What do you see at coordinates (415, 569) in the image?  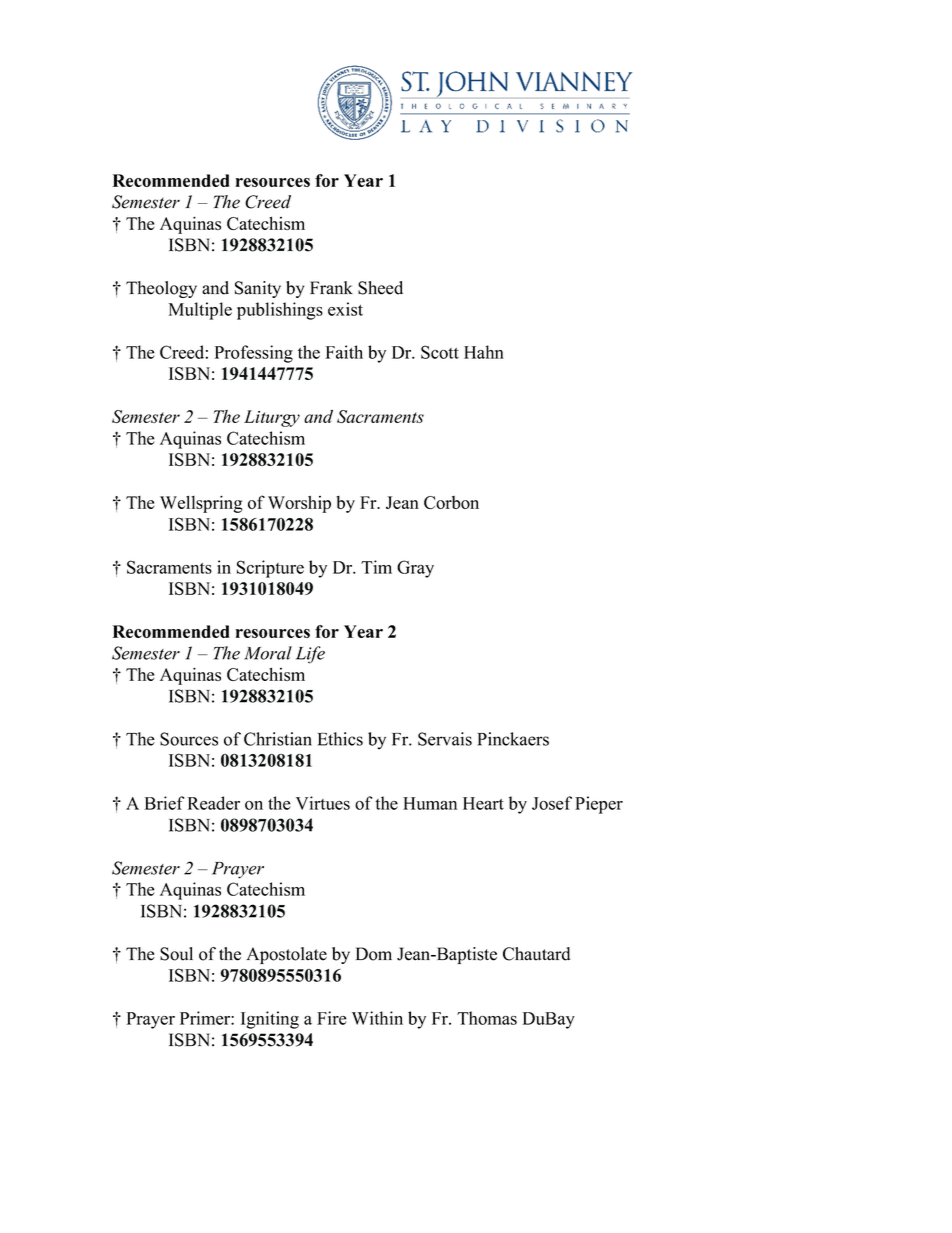 I see `Gray` at bounding box center [415, 569].
